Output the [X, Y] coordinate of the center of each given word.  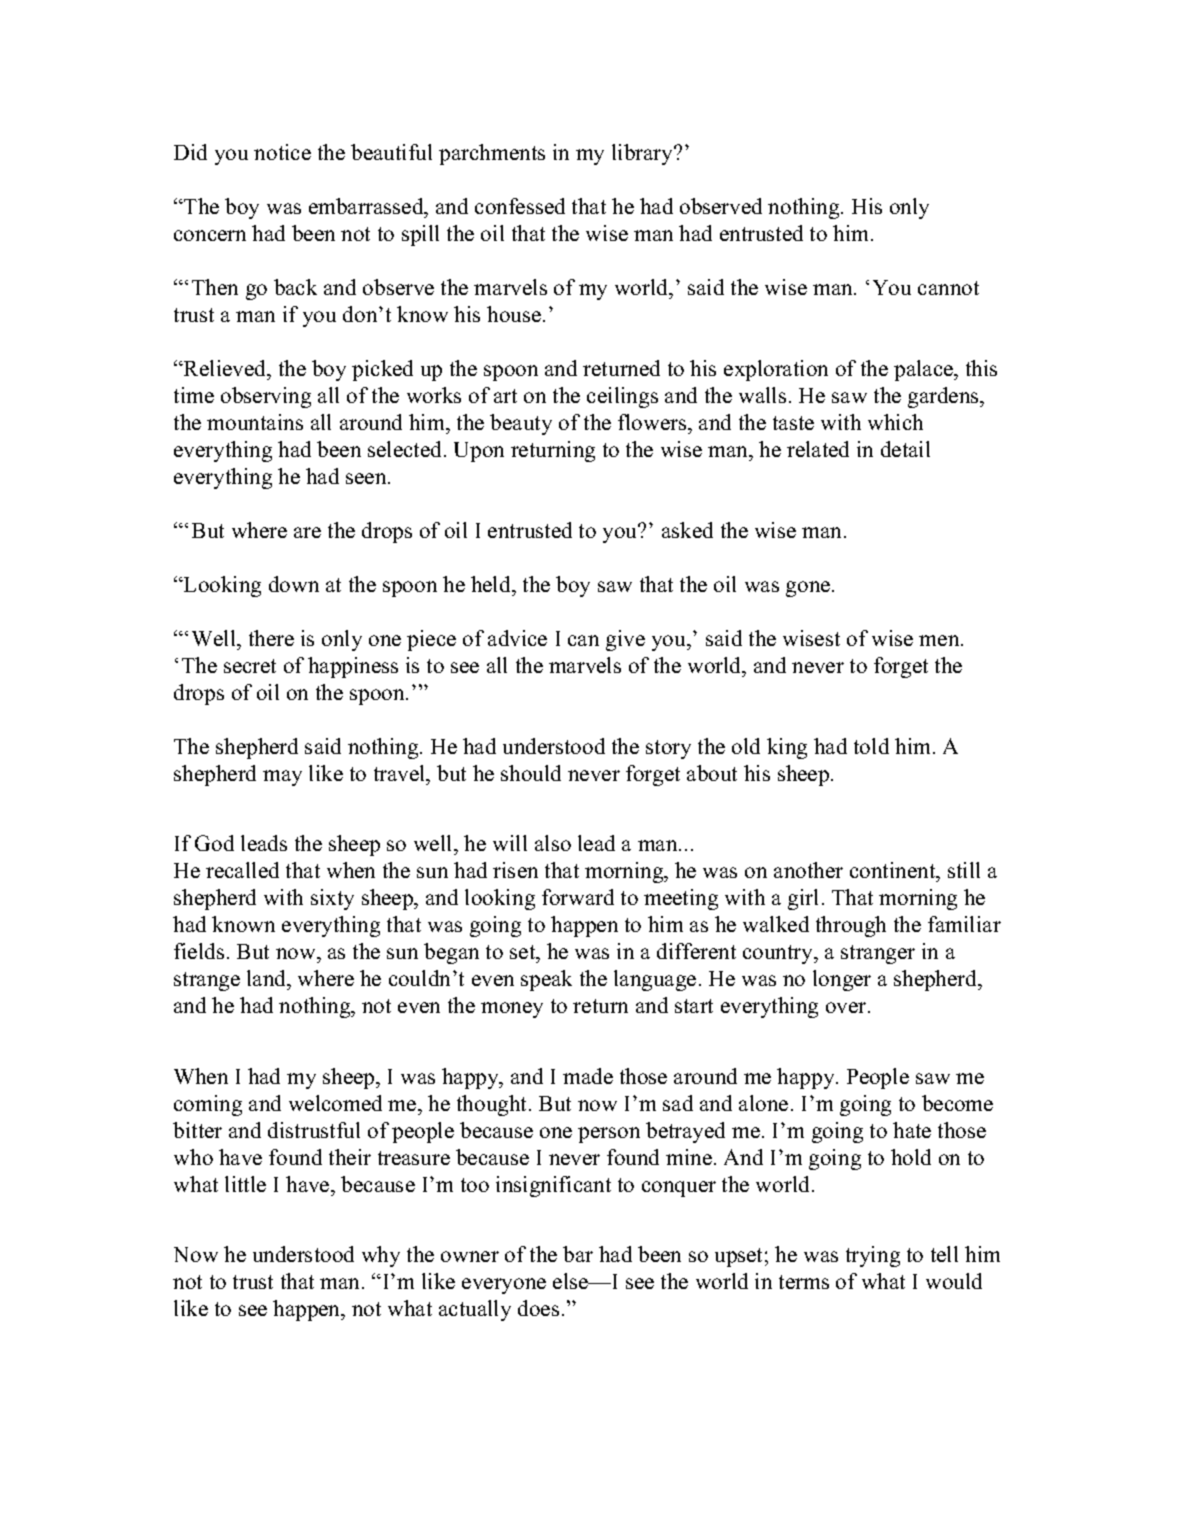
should [531, 773]
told [871, 746]
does [538, 1308]
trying [873, 1256]
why [381, 1256]
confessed [520, 206]
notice [282, 152]
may [282, 778]
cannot [948, 288]
